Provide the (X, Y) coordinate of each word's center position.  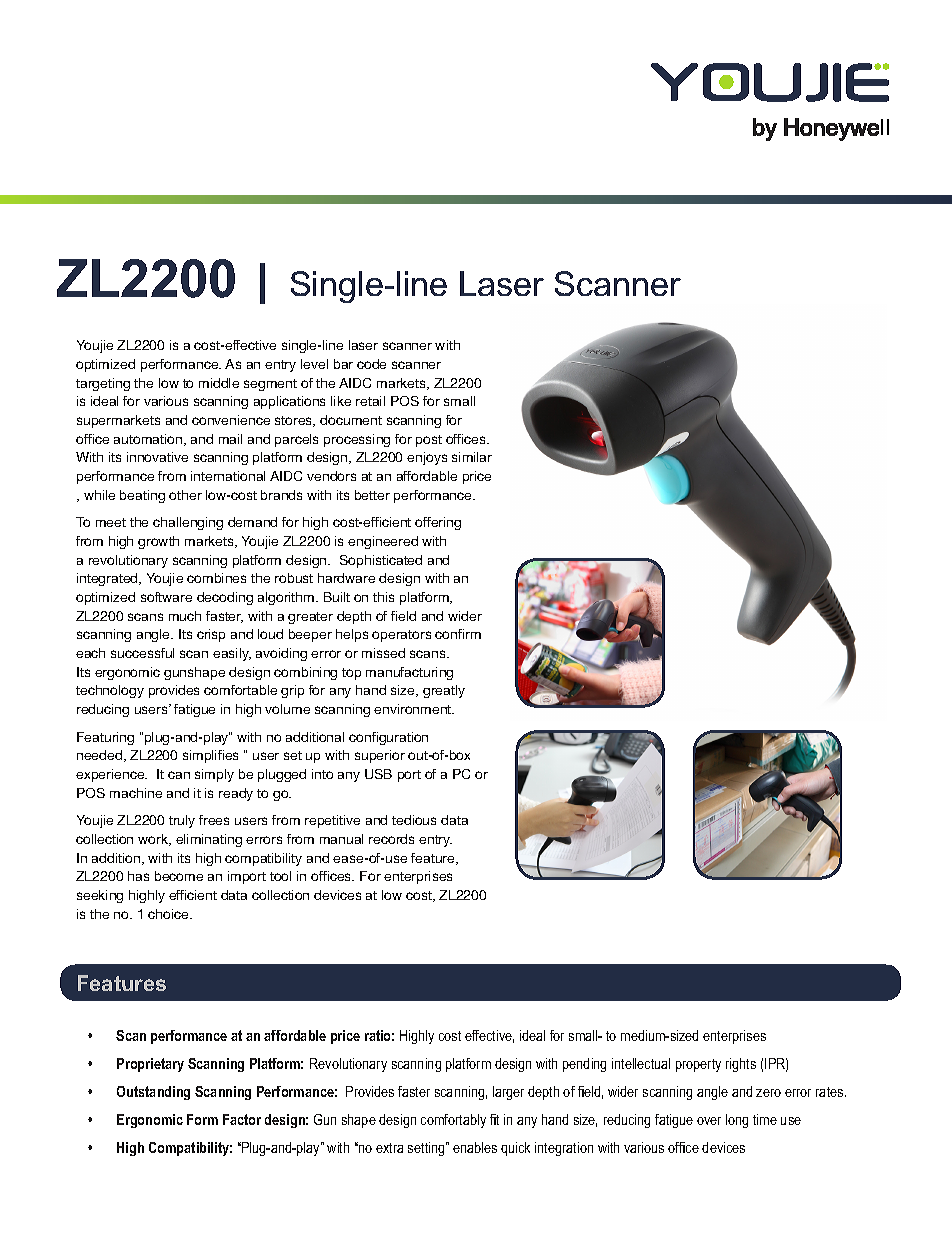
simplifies (210, 756)
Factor (242, 1119)
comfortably (453, 1121)
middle (219, 383)
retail (370, 401)
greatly (444, 691)
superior (380, 756)
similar (472, 457)
